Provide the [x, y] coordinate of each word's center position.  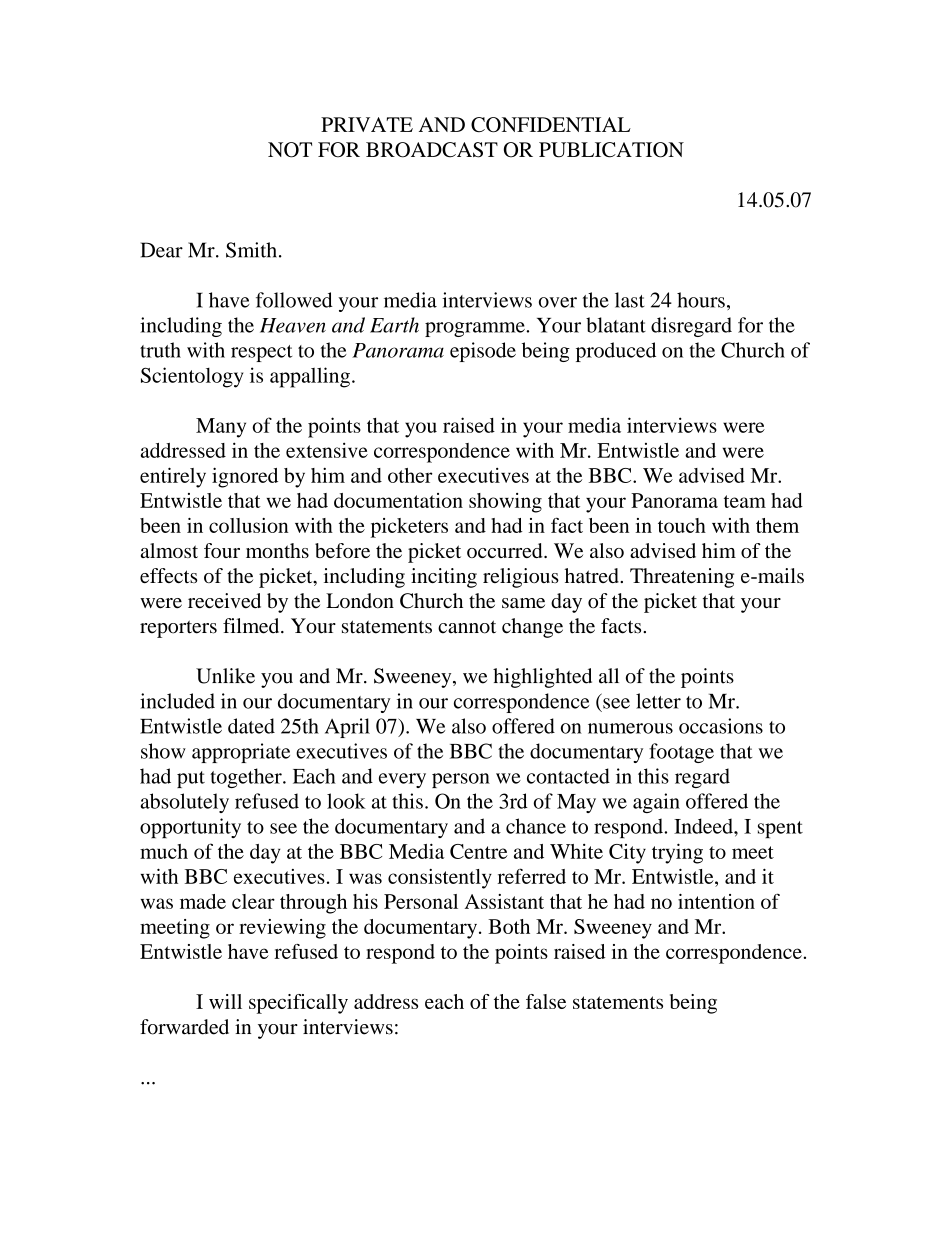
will [225, 1001]
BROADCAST [432, 150]
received [224, 601]
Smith [251, 250]
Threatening [682, 578]
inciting [444, 578]
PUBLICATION [611, 150]
